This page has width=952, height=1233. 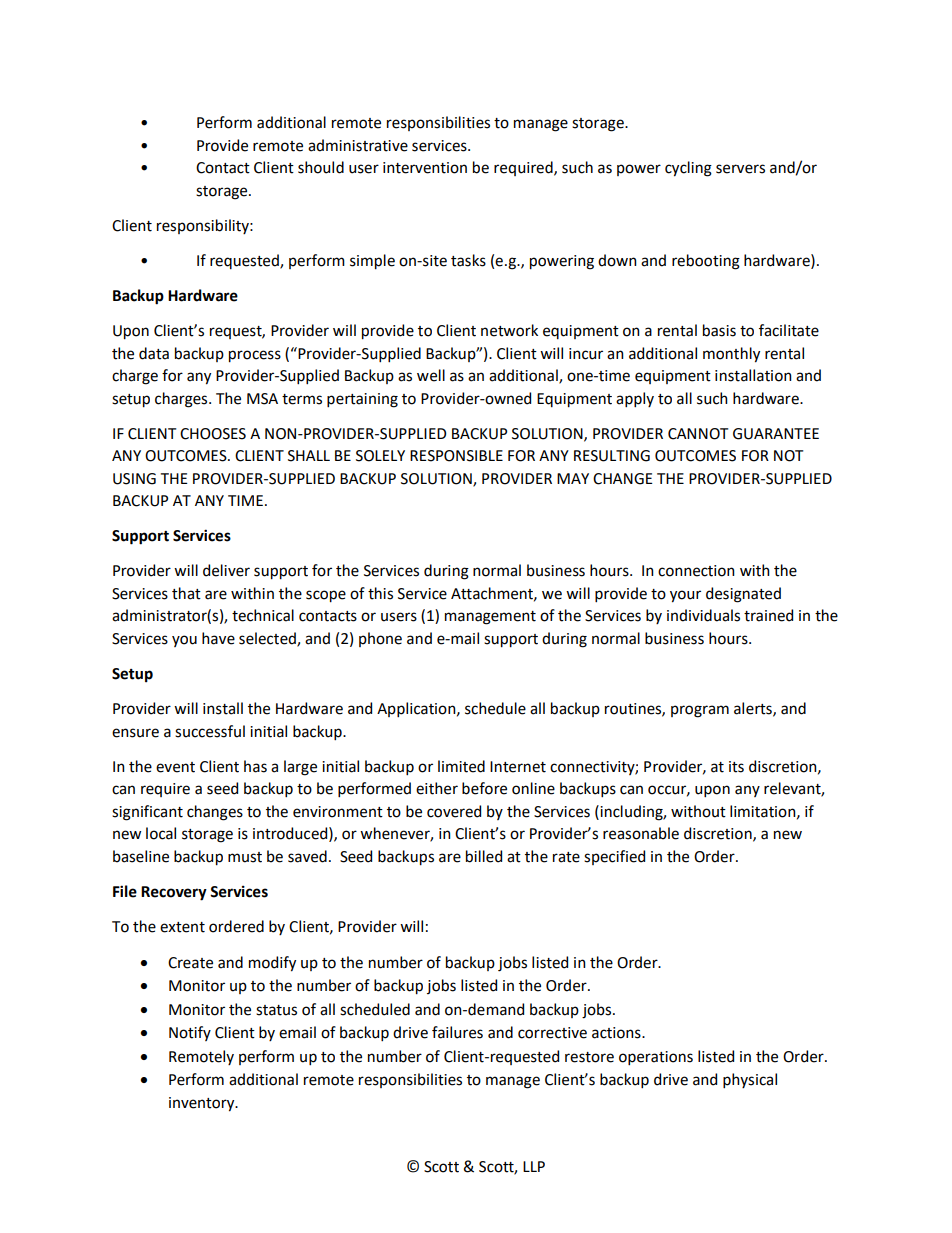 What do you see at coordinates (750, 1080) in the page?
I see `physical` at bounding box center [750, 1080].
